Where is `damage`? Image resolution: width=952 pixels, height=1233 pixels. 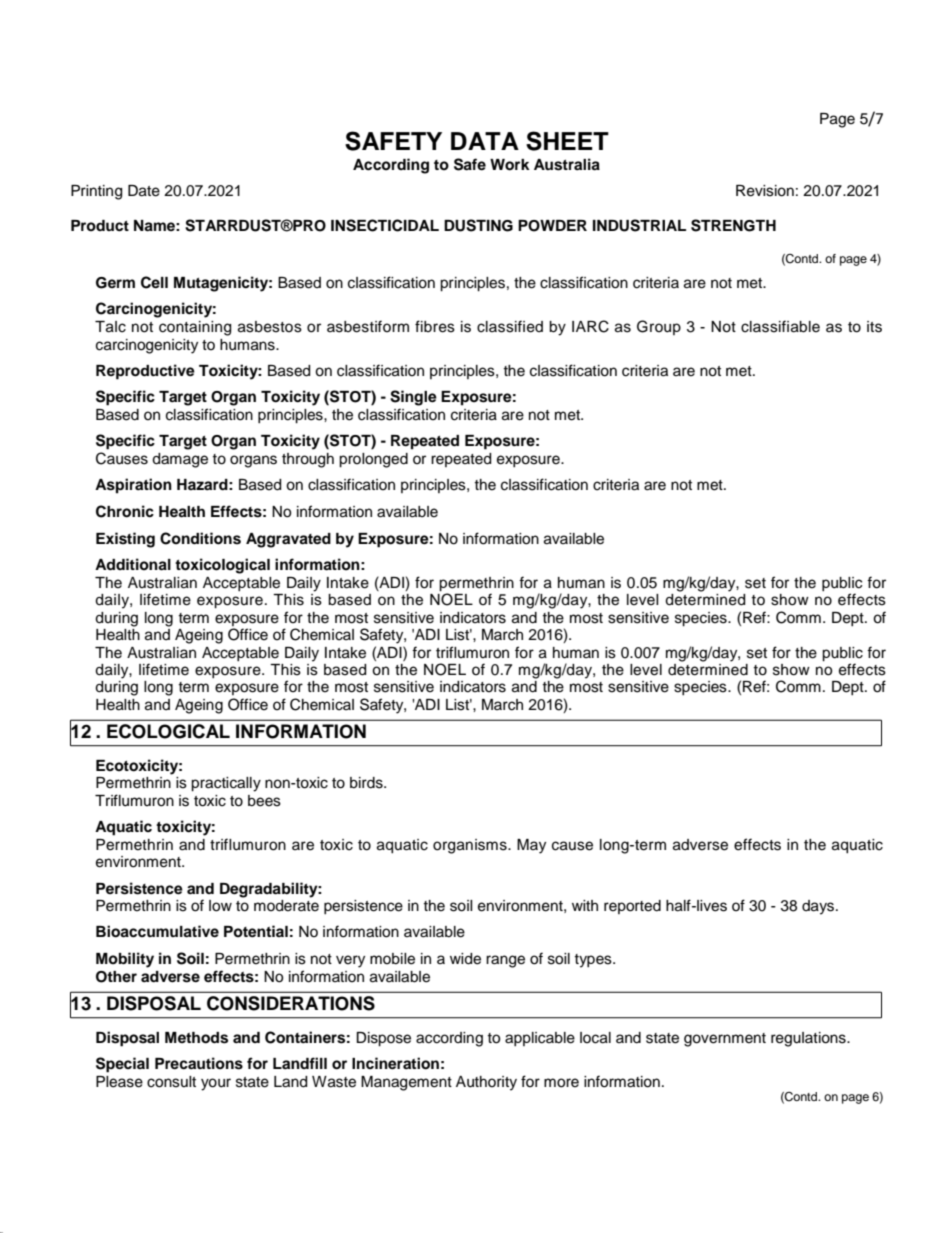
damage is located at coordinates (180, 460).
